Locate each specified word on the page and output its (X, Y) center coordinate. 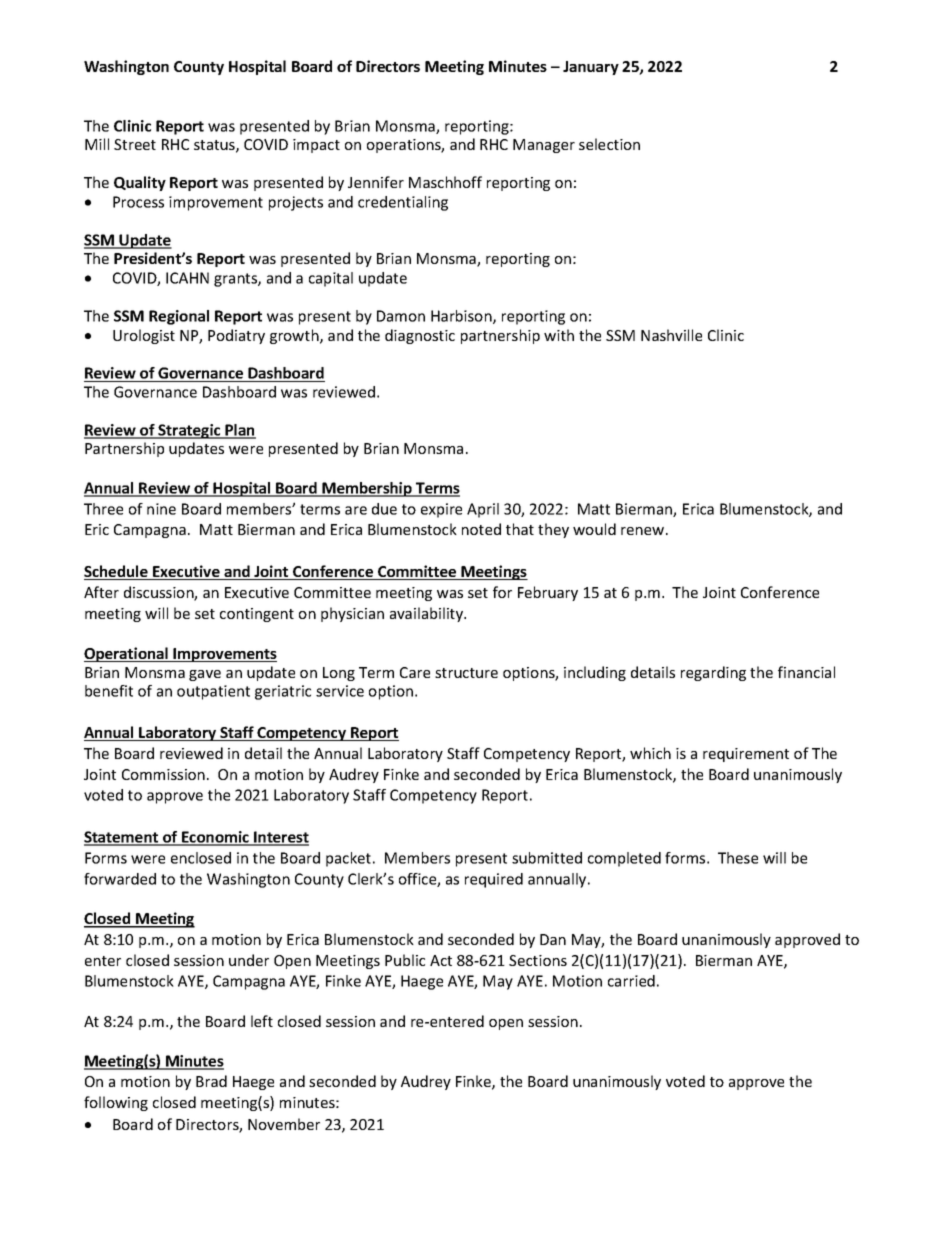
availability (428, 614)
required (494, 880)
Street (135, 144)
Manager (544, 146)
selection (609, 144)
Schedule (117, 572)
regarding (713, 673)
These (738, 858)
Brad (211, 1081)
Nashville (671, 335)
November (284, 1124)
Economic (215, 838)
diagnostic (420, 336)
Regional (179, 317)
